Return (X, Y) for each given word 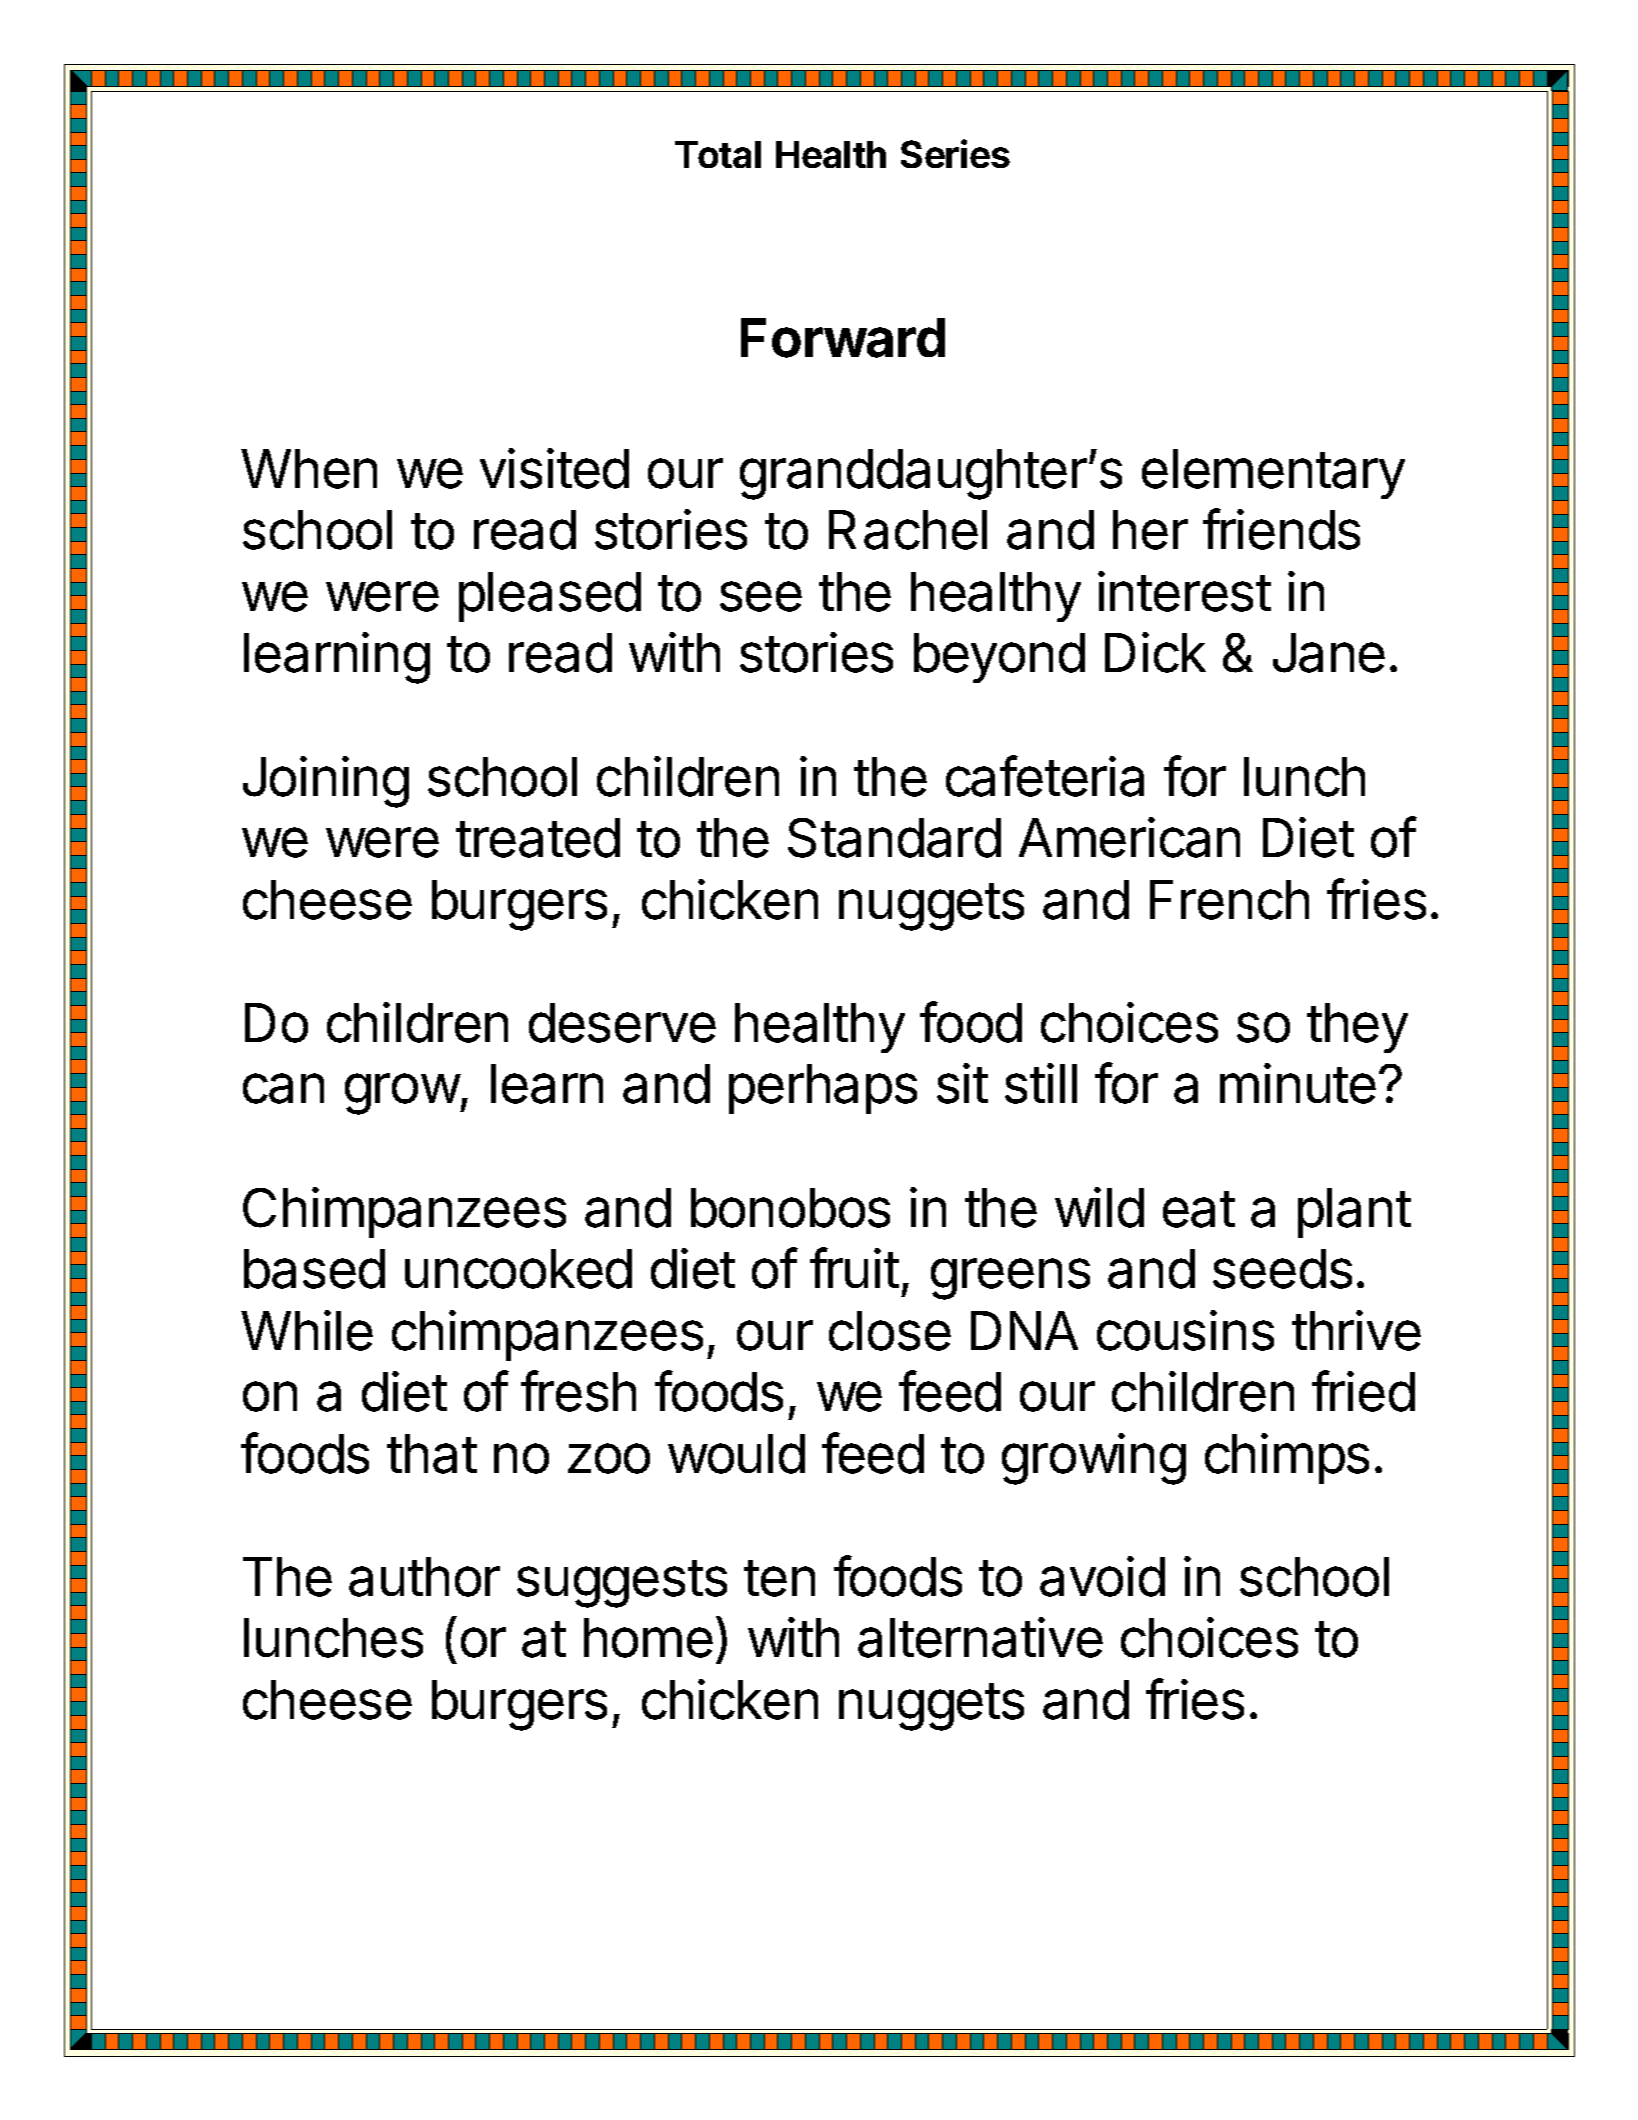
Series (955, 153)
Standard (894, 838)
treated (538, 838)
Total (718, 154)
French (1229, 900)
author (424, 1577)
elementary (1273, 474)
